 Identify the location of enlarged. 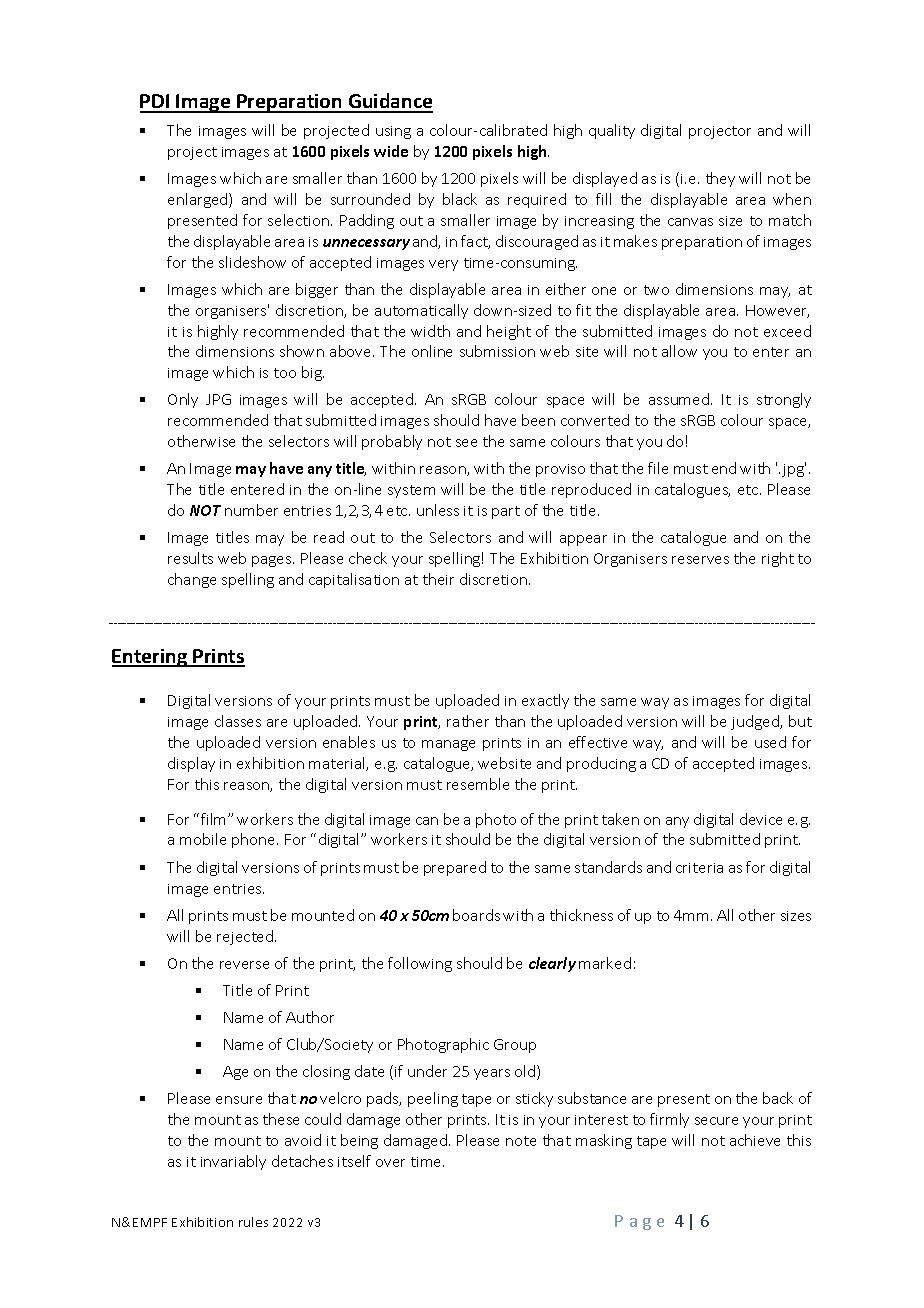
(199, 200).
